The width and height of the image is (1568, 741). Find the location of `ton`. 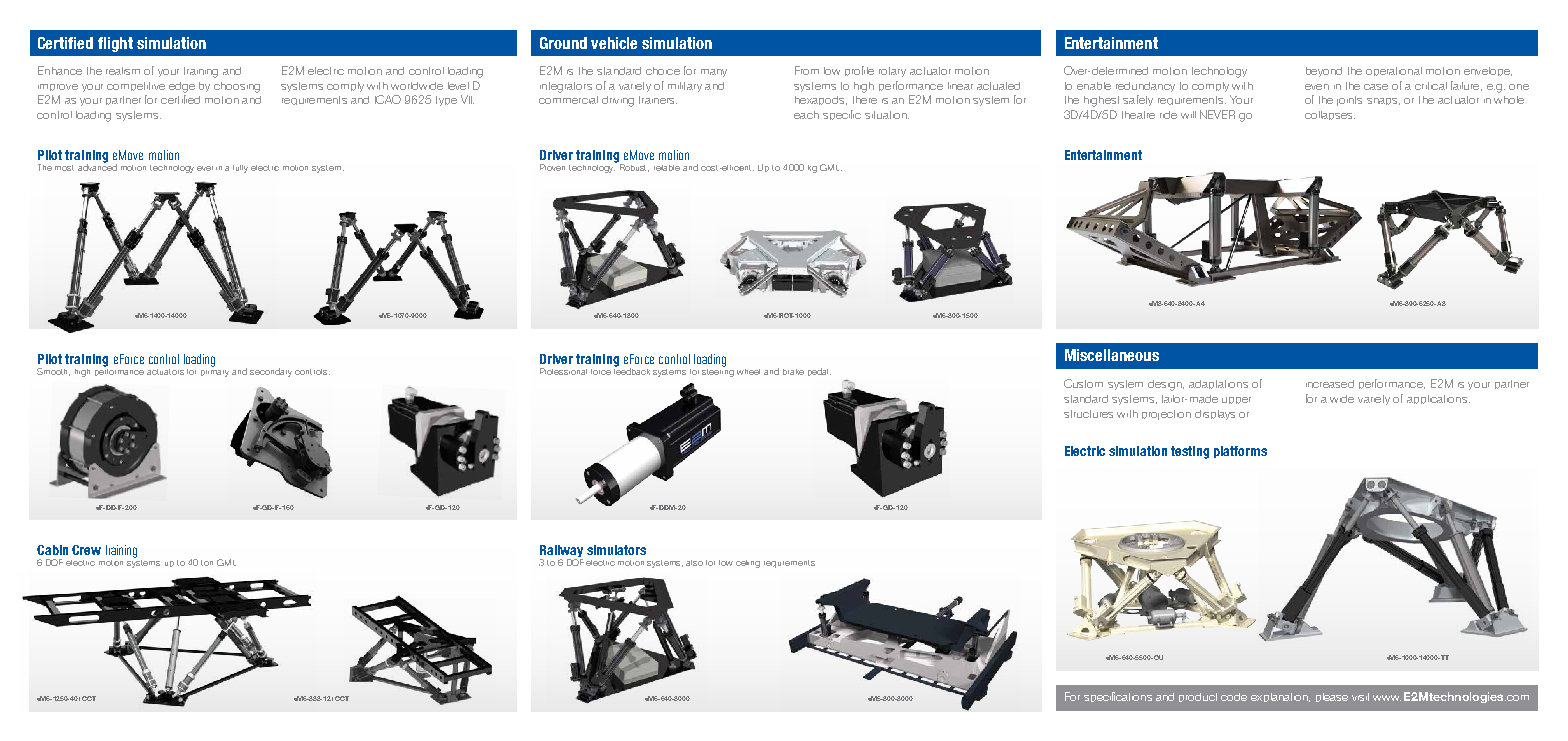

ton is located at coordinates (207, 563).
